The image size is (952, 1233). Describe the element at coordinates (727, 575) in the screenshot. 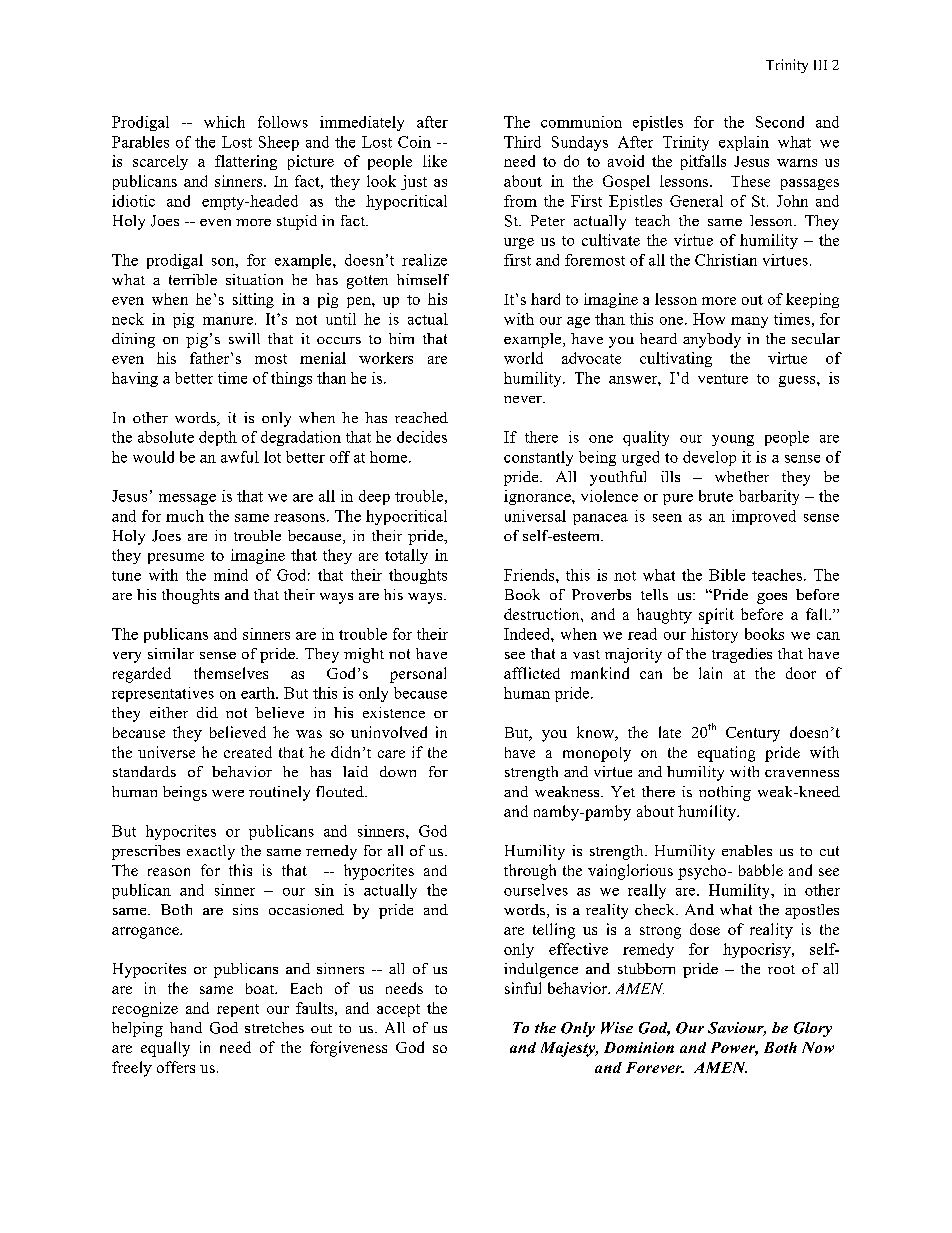

I see `Bible` at that location.
